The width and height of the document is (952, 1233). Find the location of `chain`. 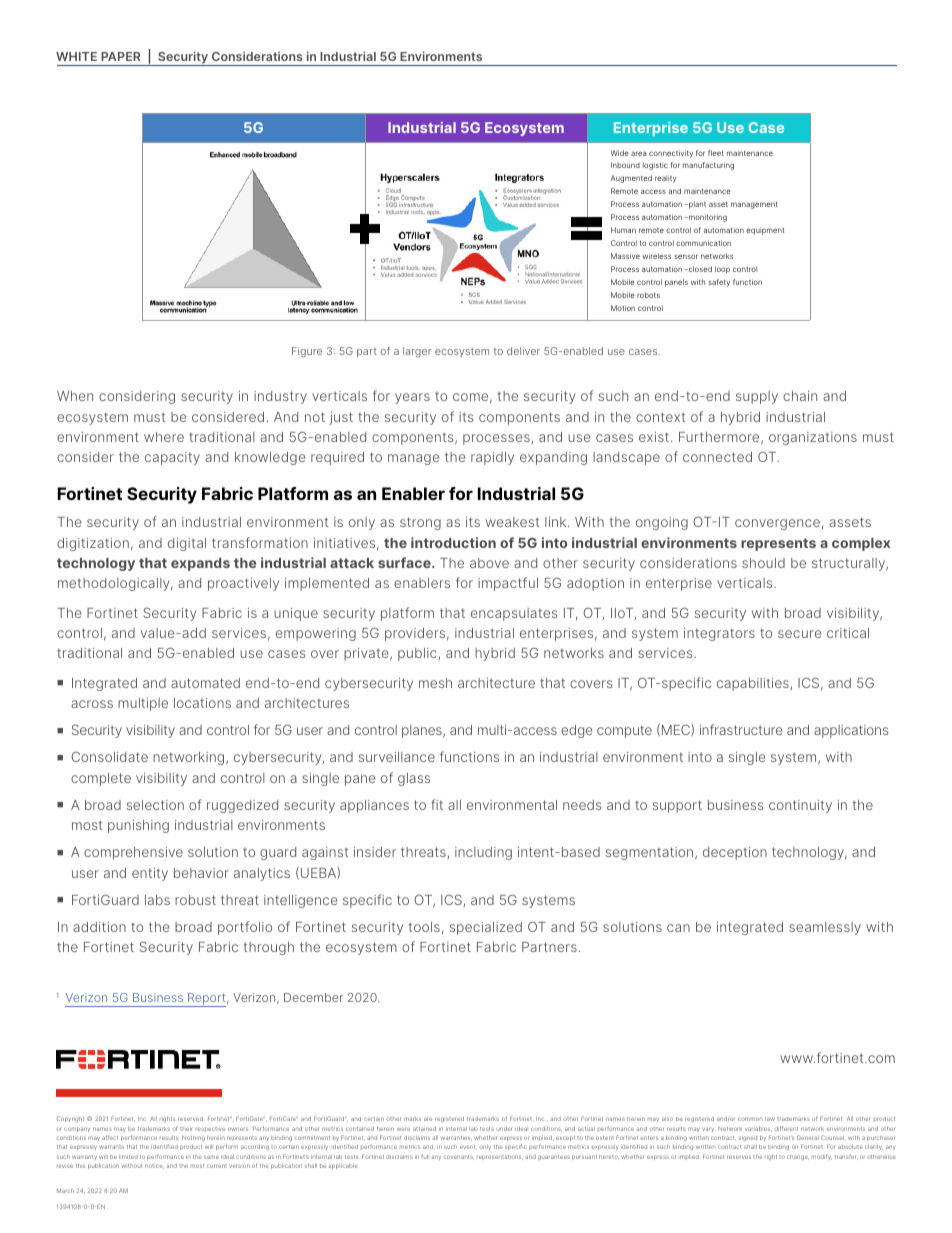

chain is located at coordinates (800, 396).
